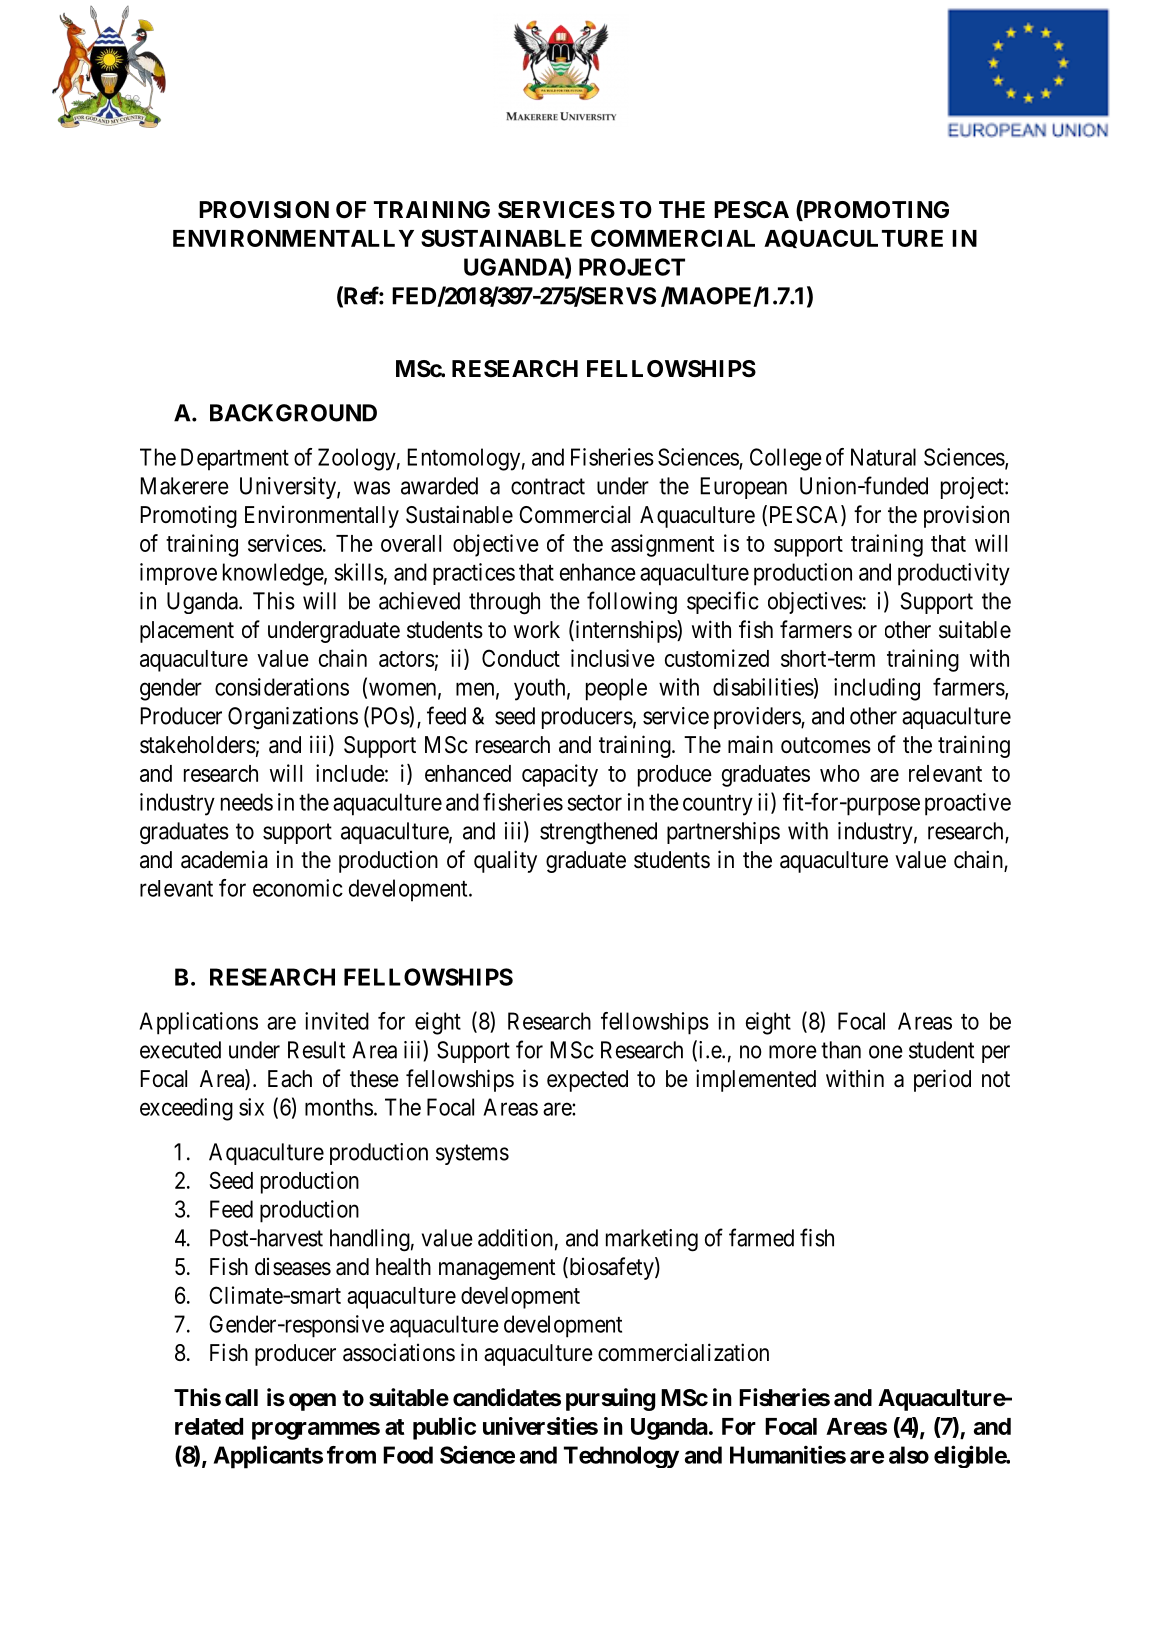  What do you see at coordinates (883, 457) in the screenshot?
I see `Natural` at bounding box center [883, 457].
